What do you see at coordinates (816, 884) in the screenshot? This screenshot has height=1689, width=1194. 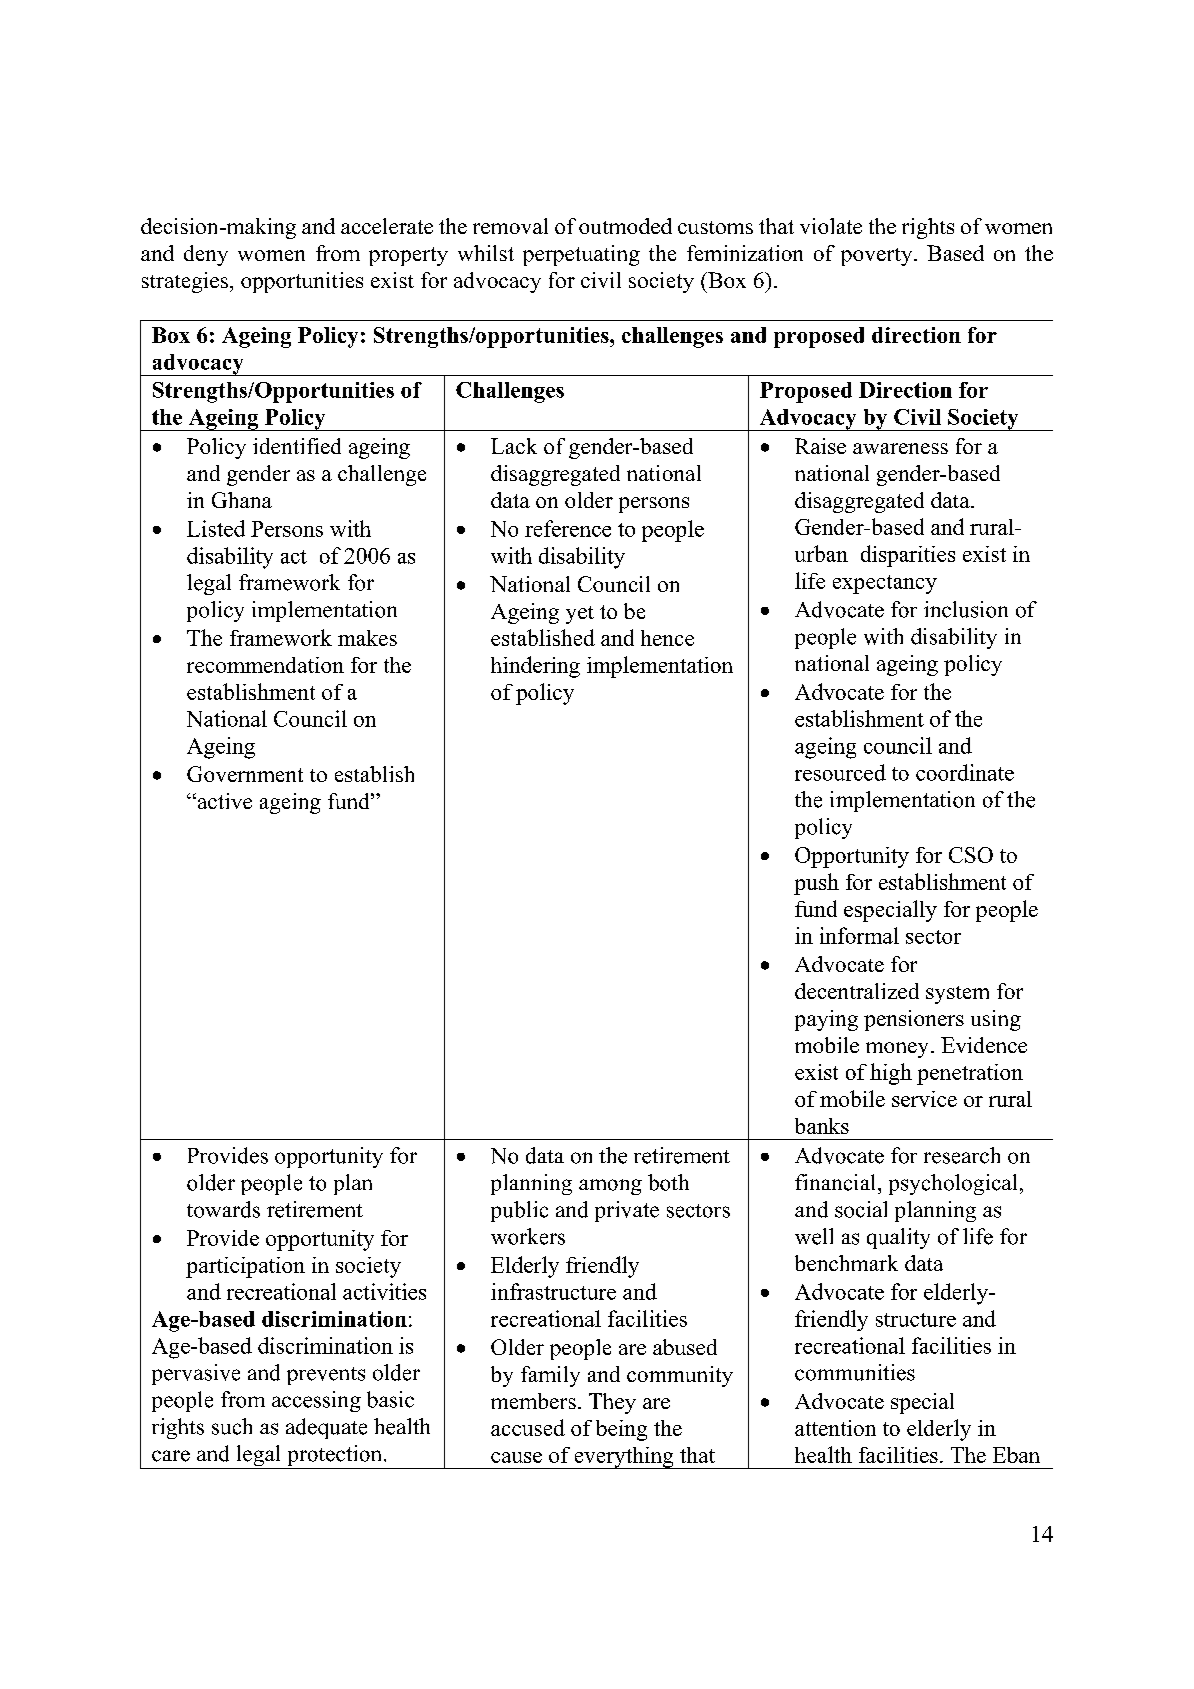 I see `push` at bounding box center [816, 884].
